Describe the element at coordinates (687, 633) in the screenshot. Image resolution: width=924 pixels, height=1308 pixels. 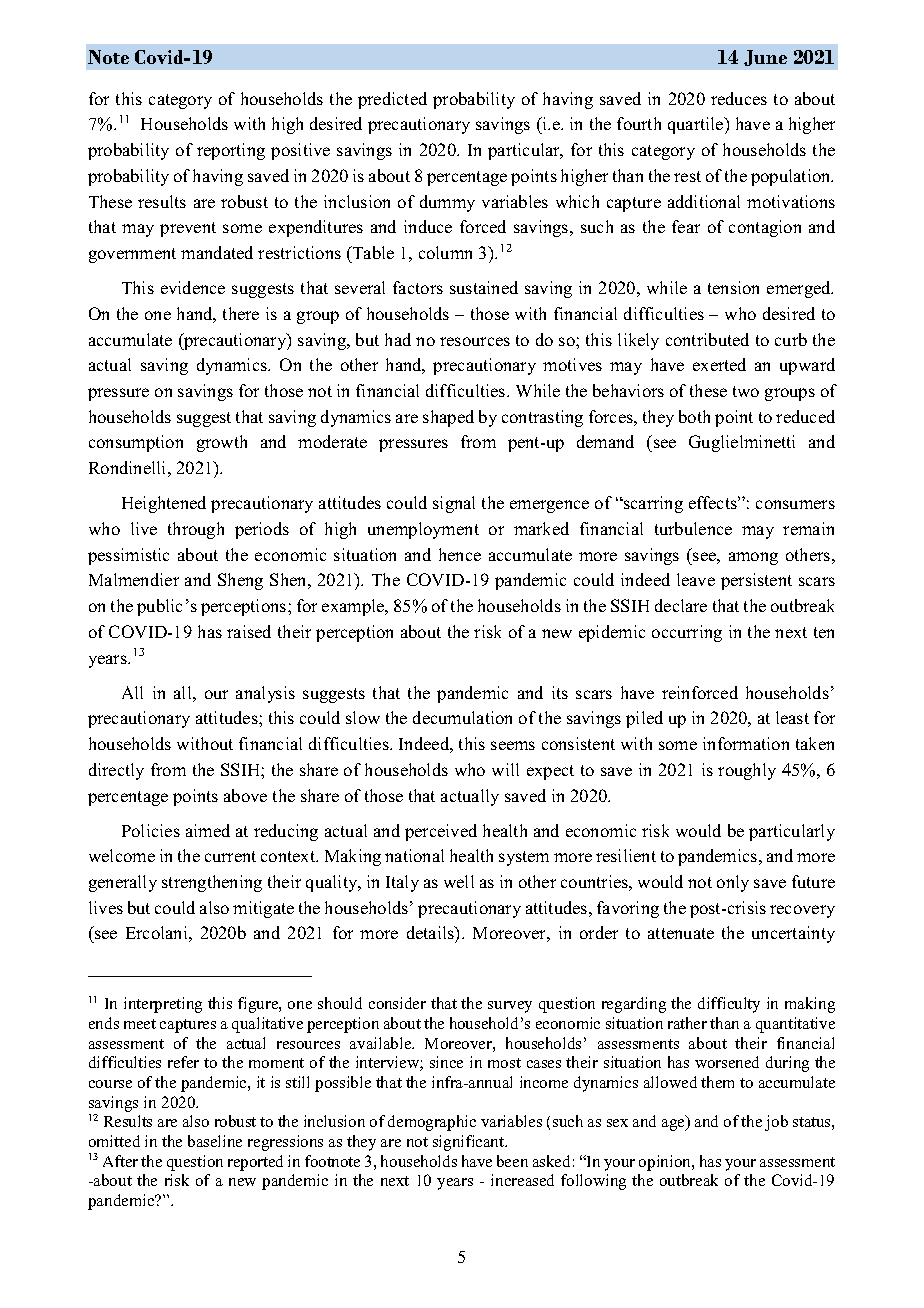
I see `occurring` at that location.
